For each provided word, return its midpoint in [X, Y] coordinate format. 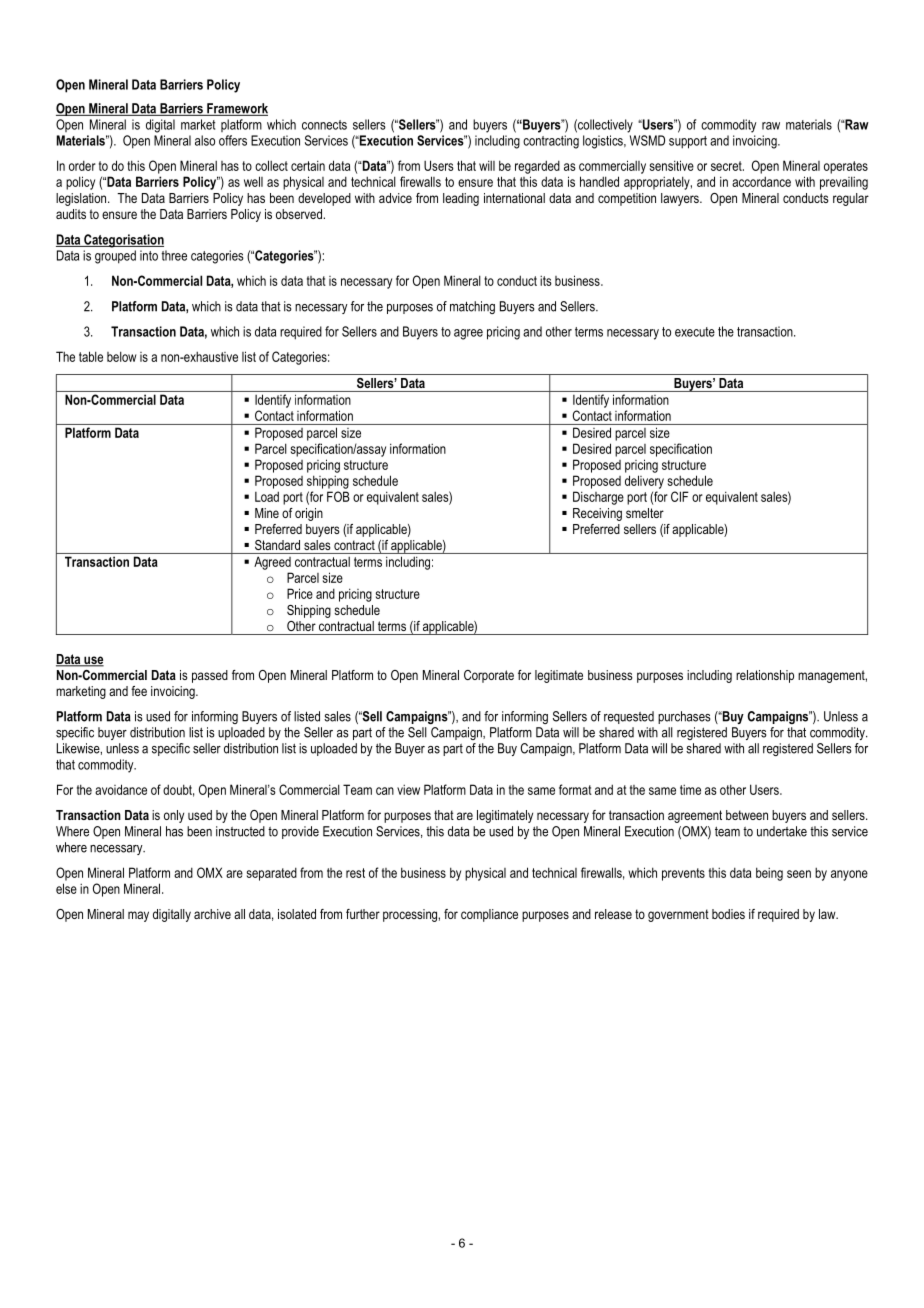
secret [727, 166]
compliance [489, 915]
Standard [277, 545]
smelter [645, 513]
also [205, 140]
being [769, 874]
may [138, 916]
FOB [338, 496]
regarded [537, 167]
